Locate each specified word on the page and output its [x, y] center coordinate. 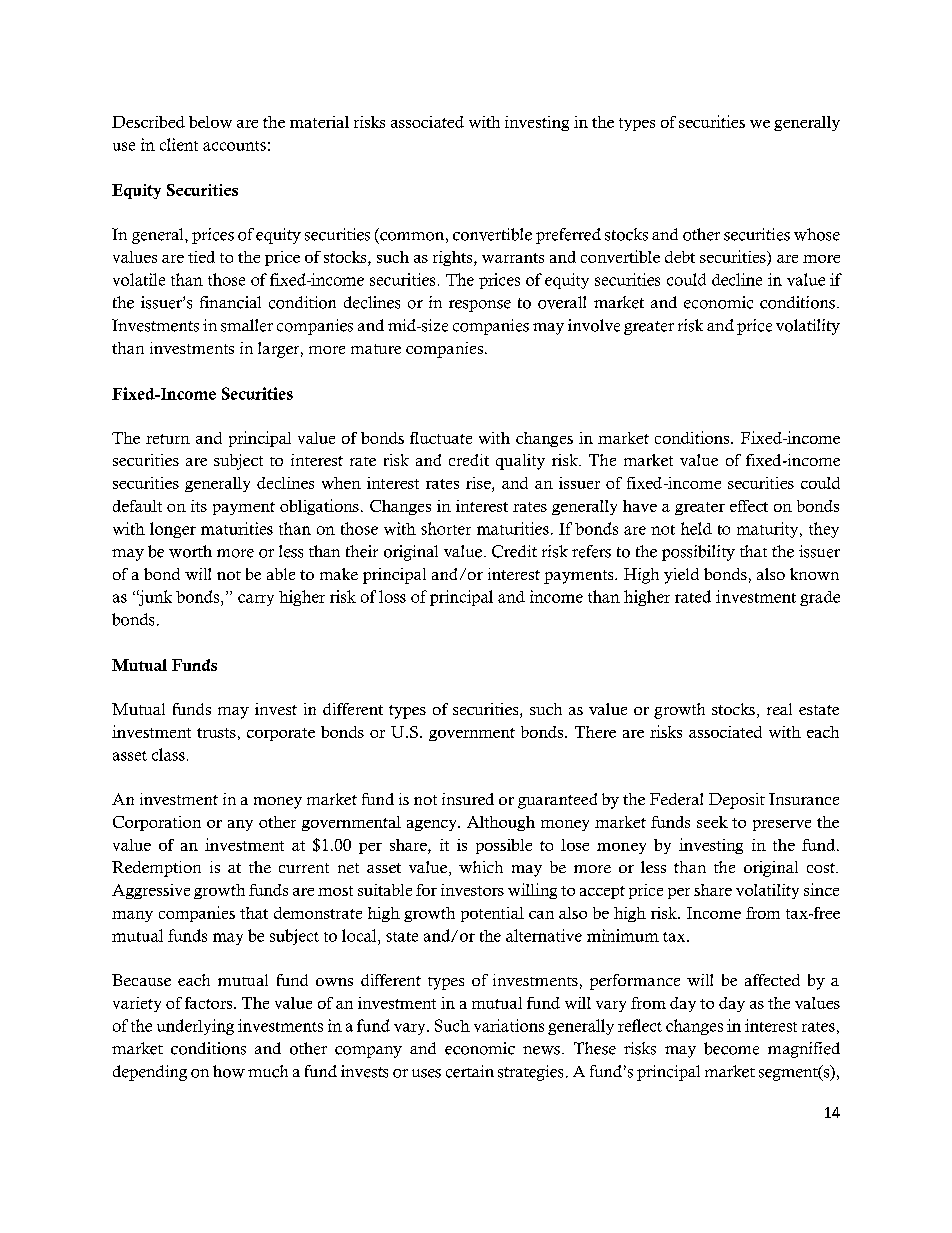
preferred [568, 236]
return [168, 439]
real [779, 709]
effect [749, 506]
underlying [195, 1027]
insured [468, 799]
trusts [216, 733]
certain [470, 1071]
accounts [234, 146]
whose [817, 234]
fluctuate [441, 438]
